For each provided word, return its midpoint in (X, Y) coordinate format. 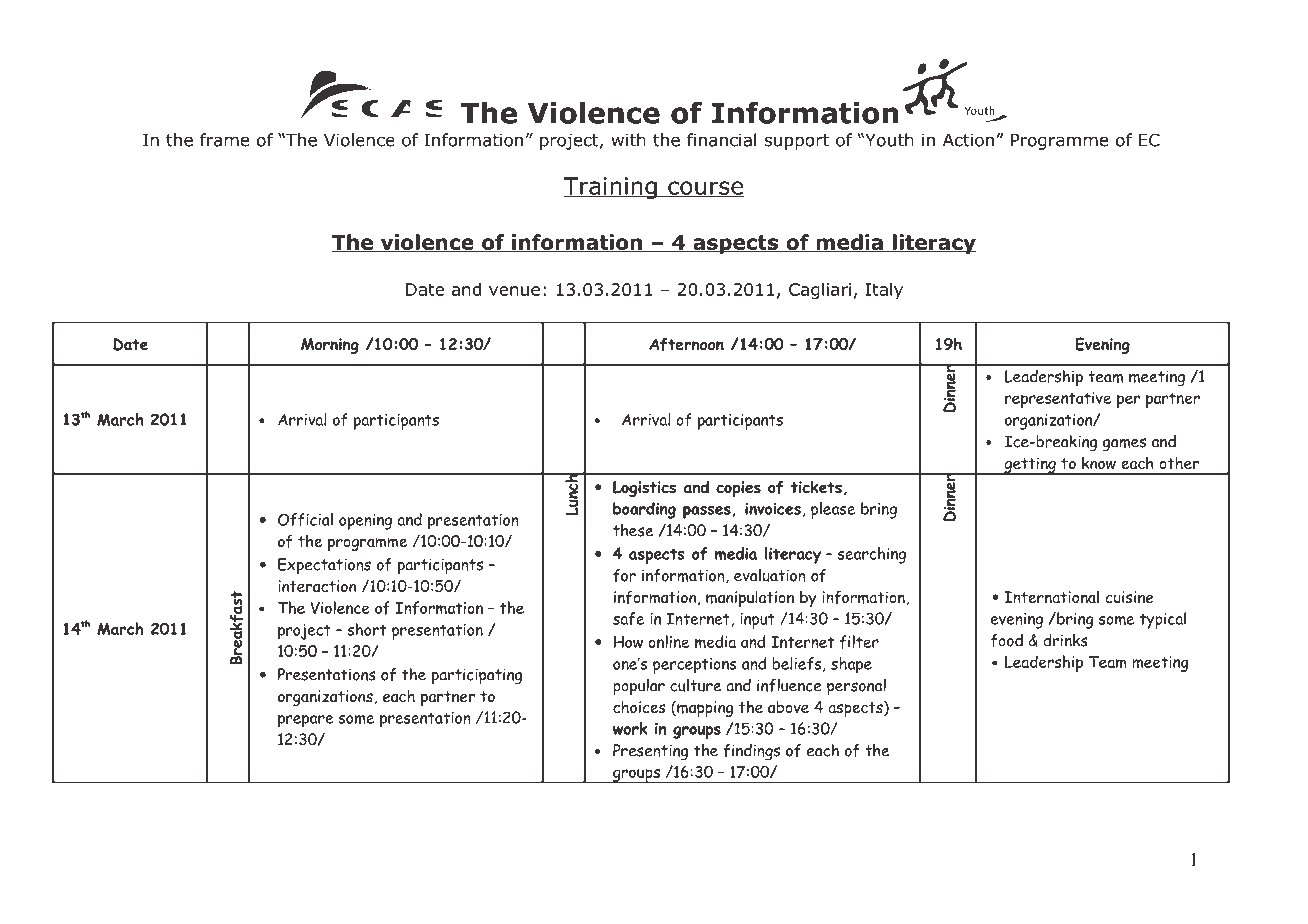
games (1124, 445)
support (797, 142)
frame (224, 140)
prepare (306, 721)
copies (738, 489)
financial (721, 140)
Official (305, 520)
